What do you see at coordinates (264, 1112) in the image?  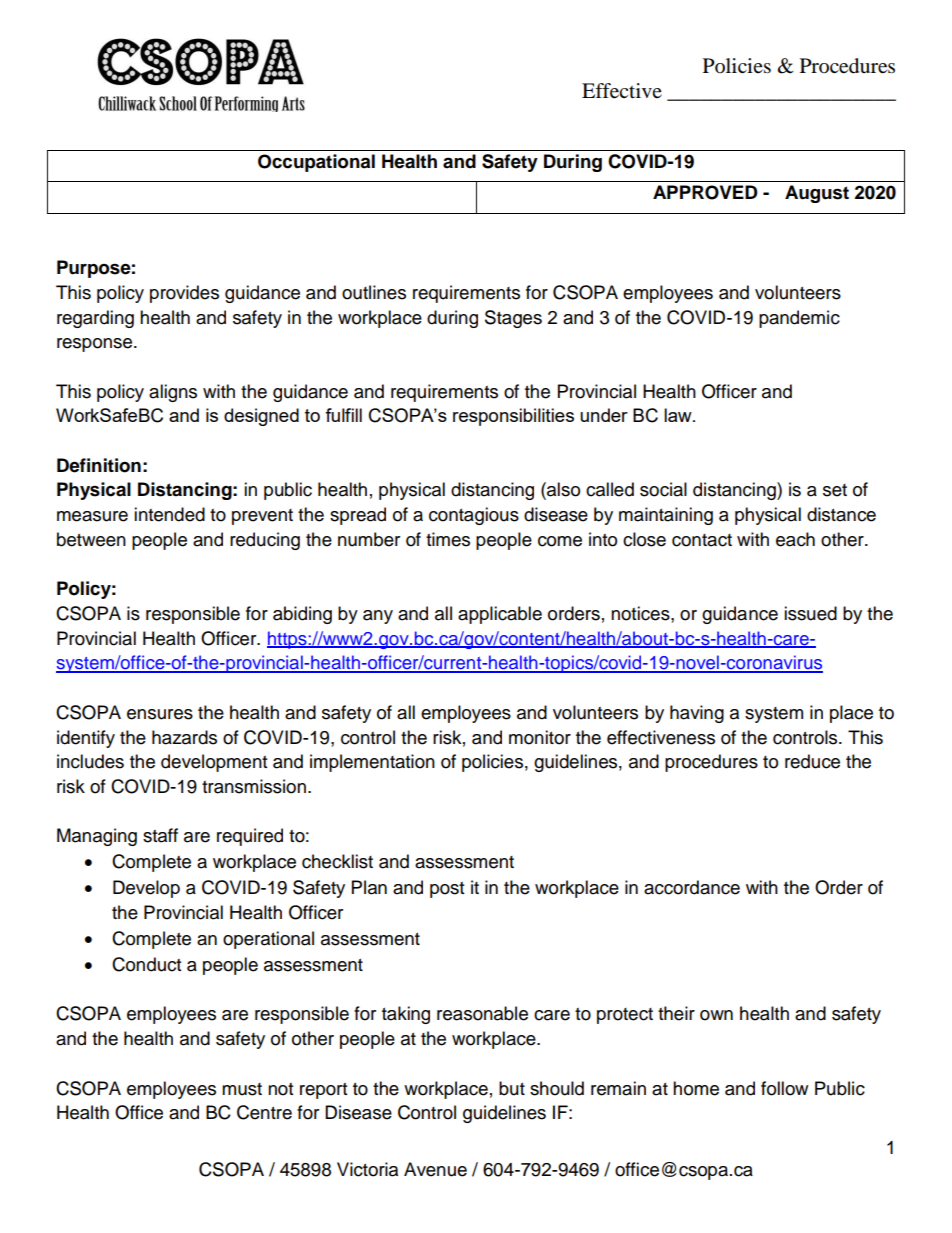 I see `Centre` at bounding box center [264, 1112].
